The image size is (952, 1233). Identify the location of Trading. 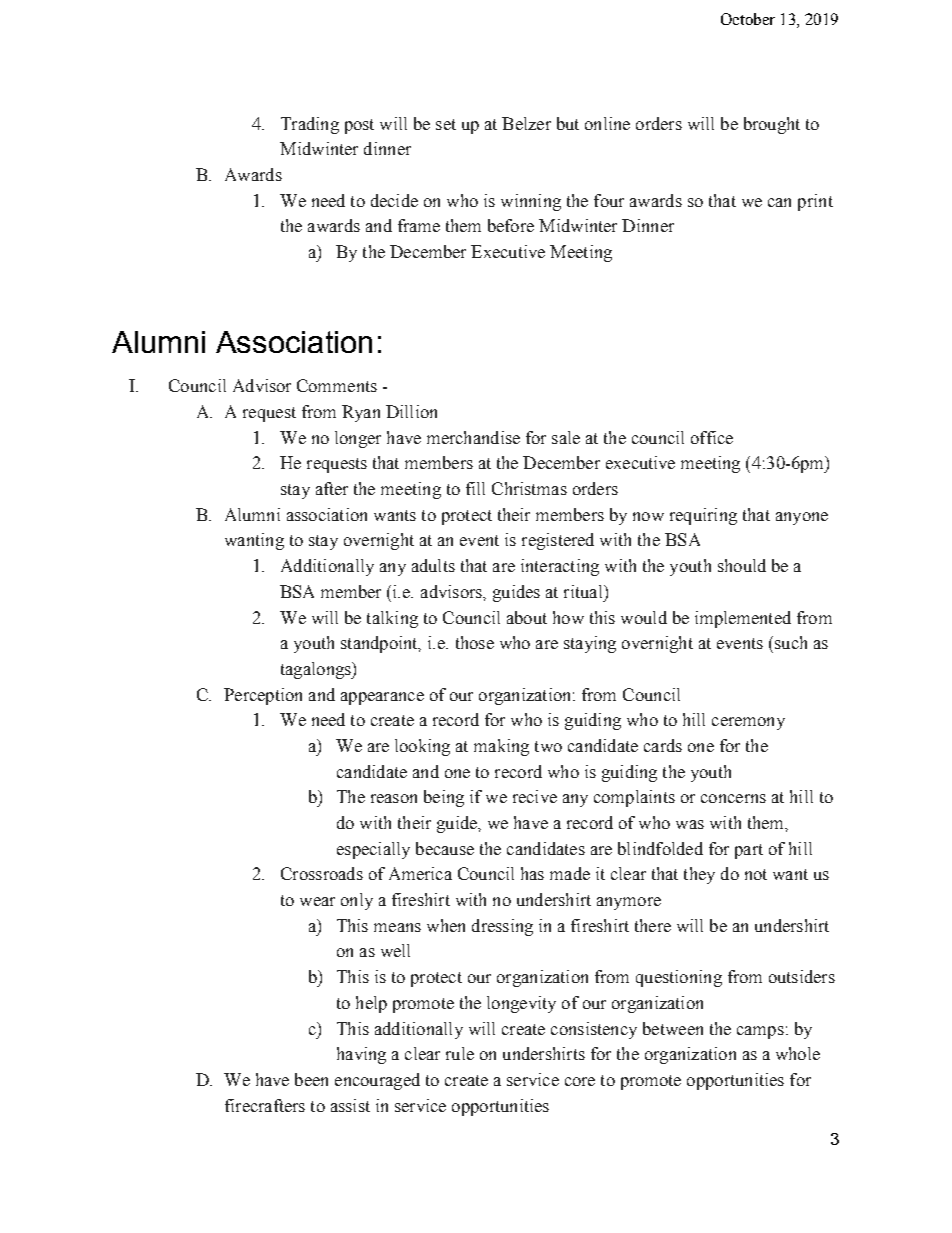
(310, 125).
